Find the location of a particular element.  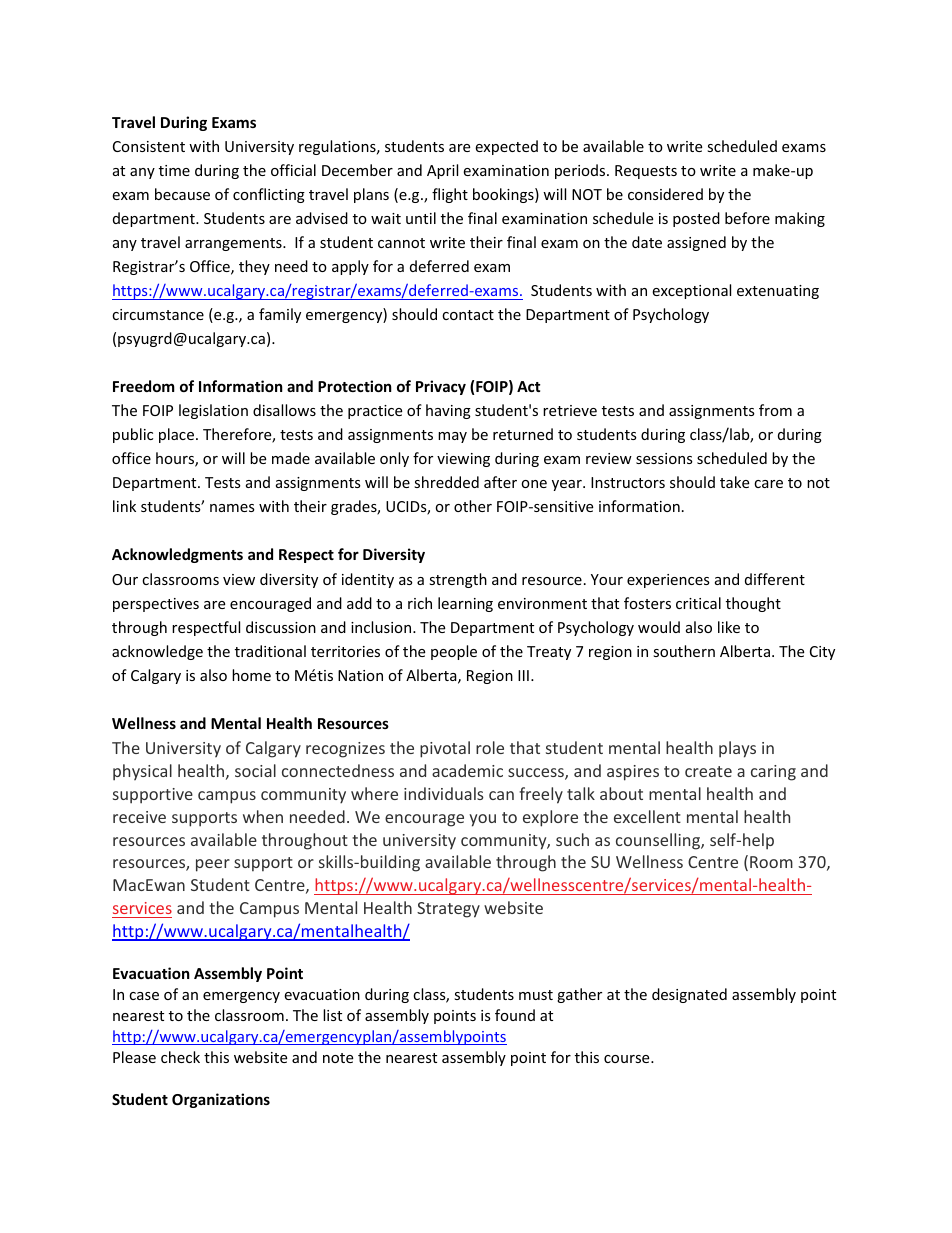

check is located at coordinates (180, 1057).
